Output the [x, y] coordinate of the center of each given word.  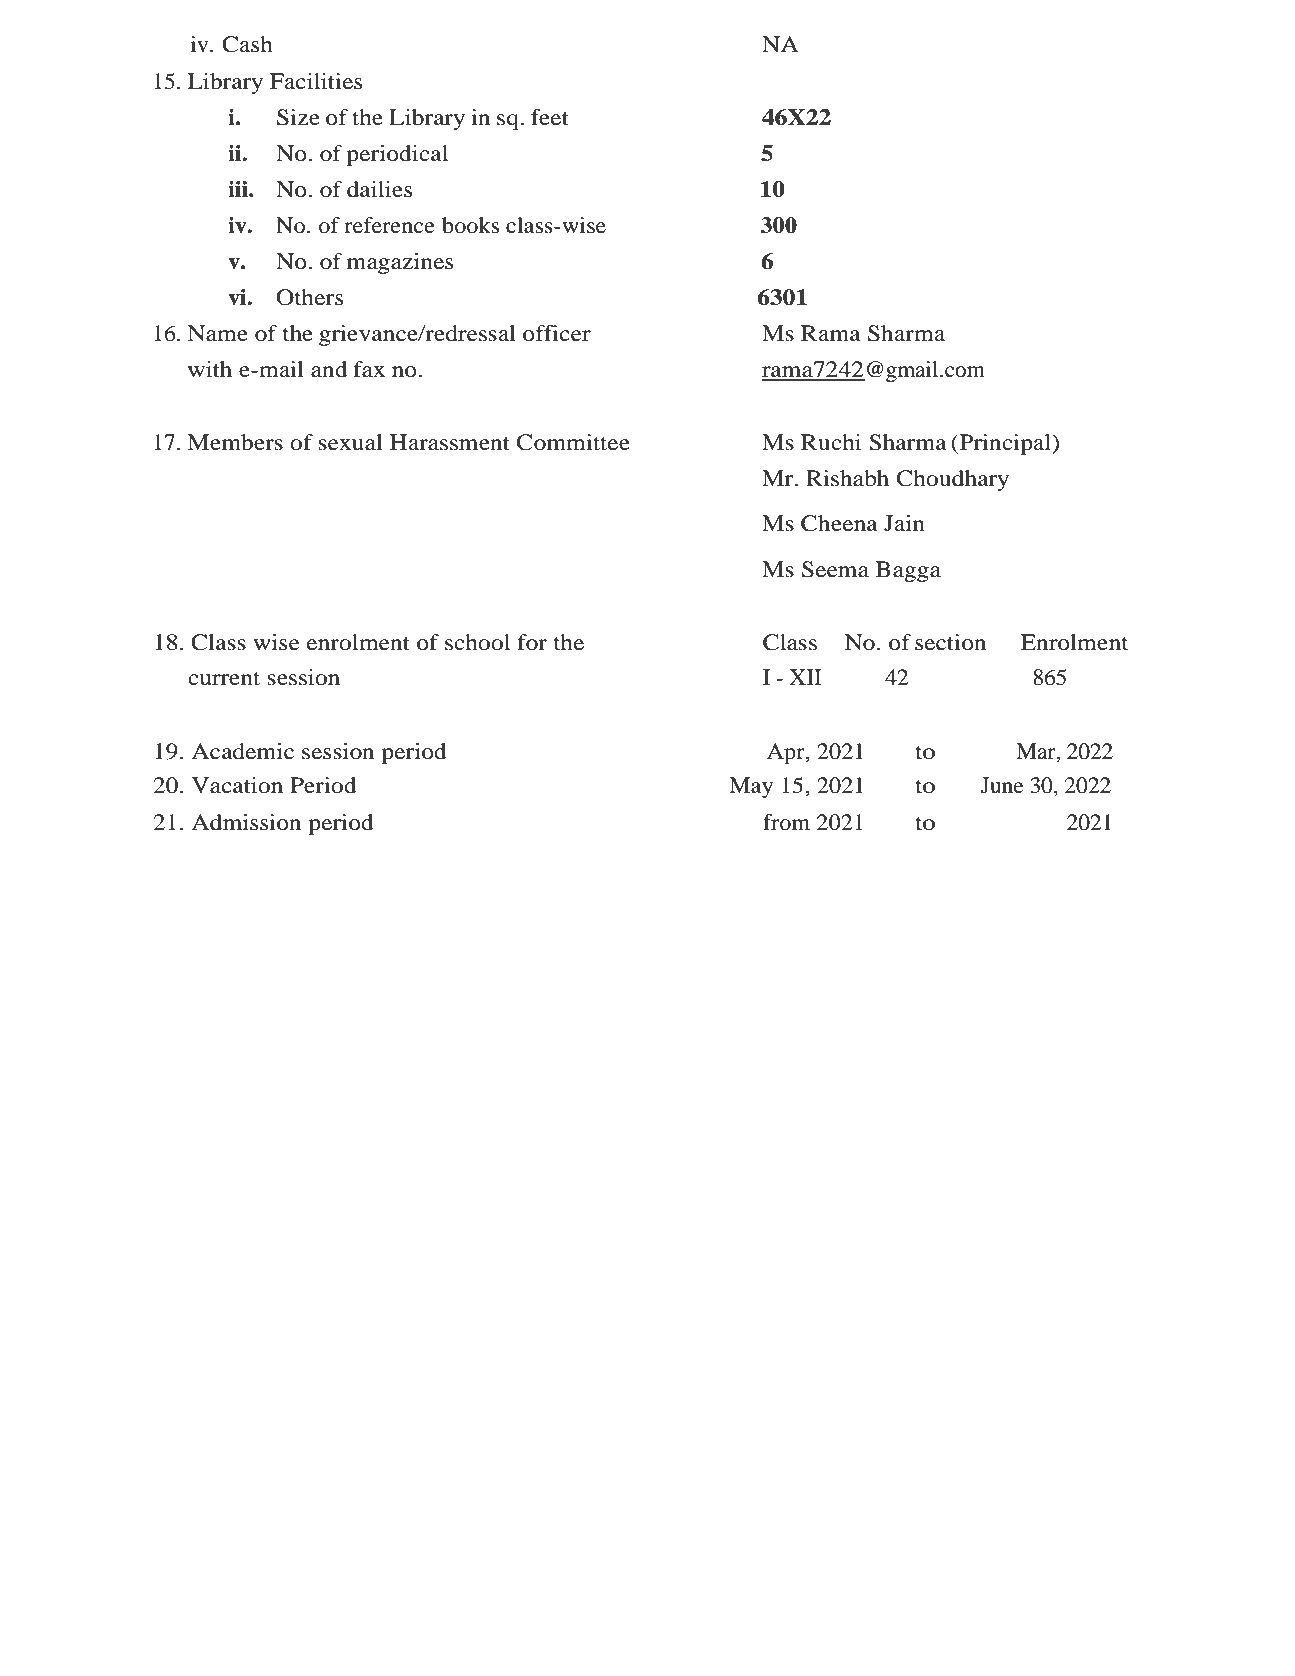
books [470, 225]
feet [550, 117]
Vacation [237, 785]
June [1002, 785]
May [751, 787]
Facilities [316, 81]
